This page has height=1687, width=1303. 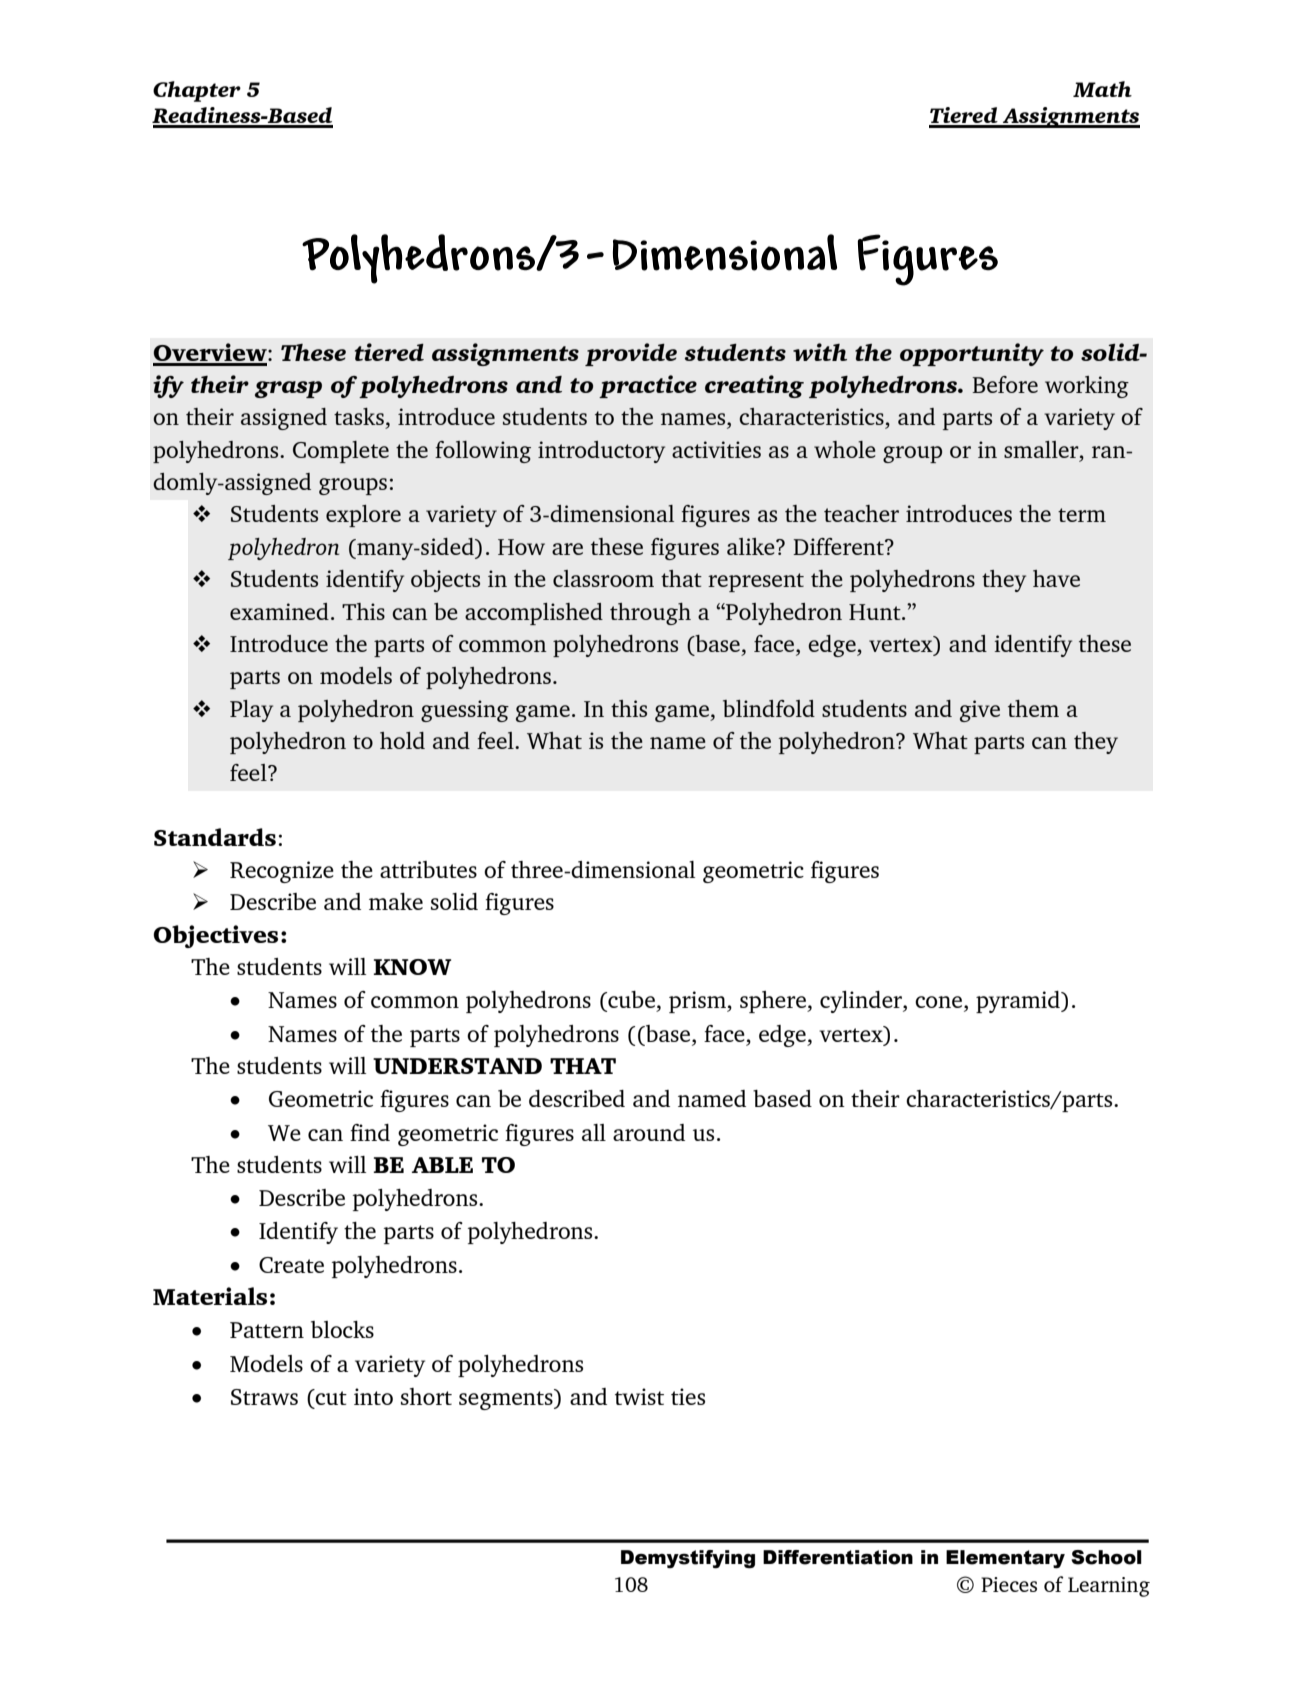 I want to click on provide, so click(x=631, y=354).
